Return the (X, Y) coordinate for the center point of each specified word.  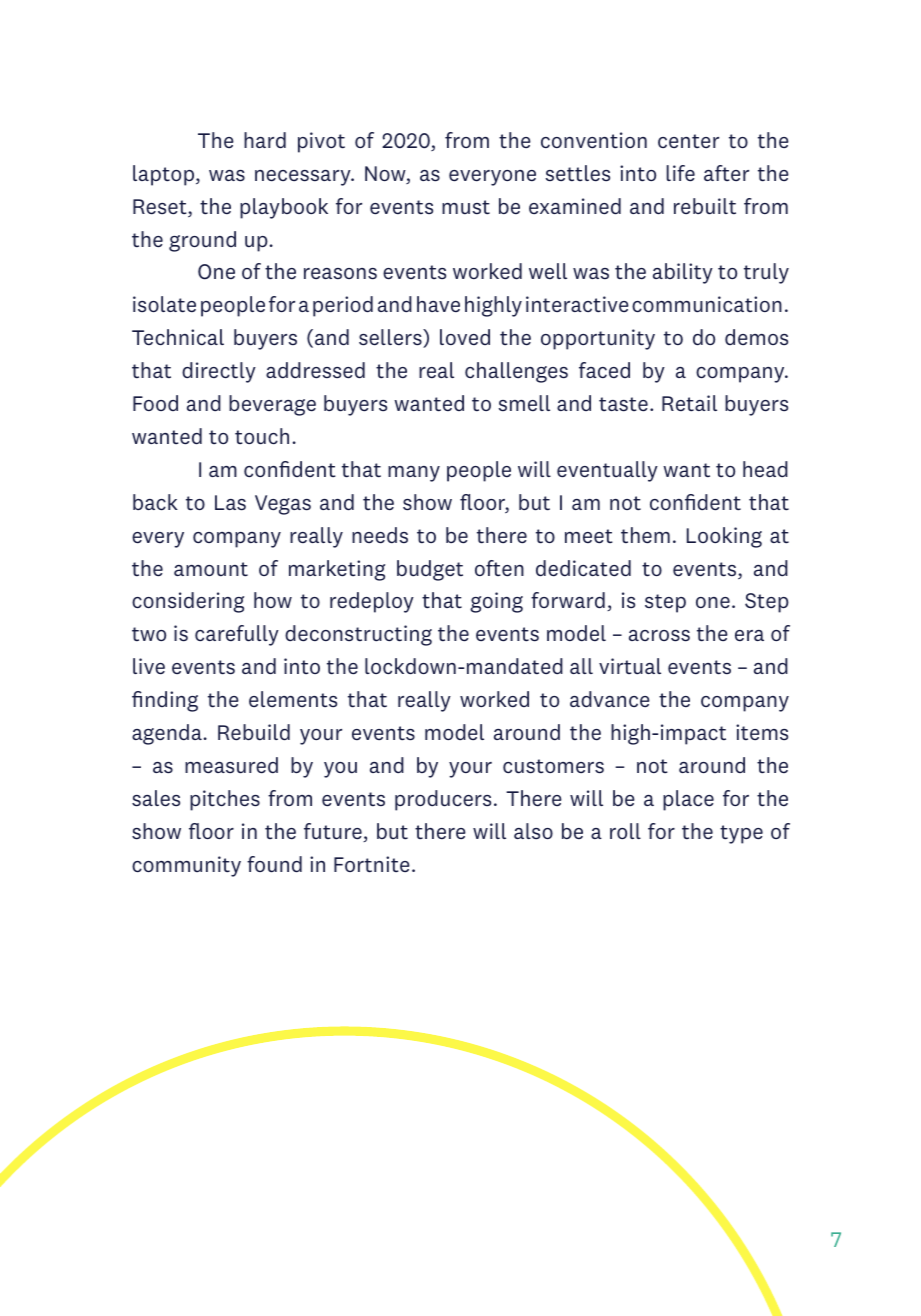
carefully (237, 635)
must (466, 207)
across (659, 636)
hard (265, 140)
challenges (516, 372)
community (186, 866)
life (680, 173)
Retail (689, 403)
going (496, 602)
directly (219, 372)
